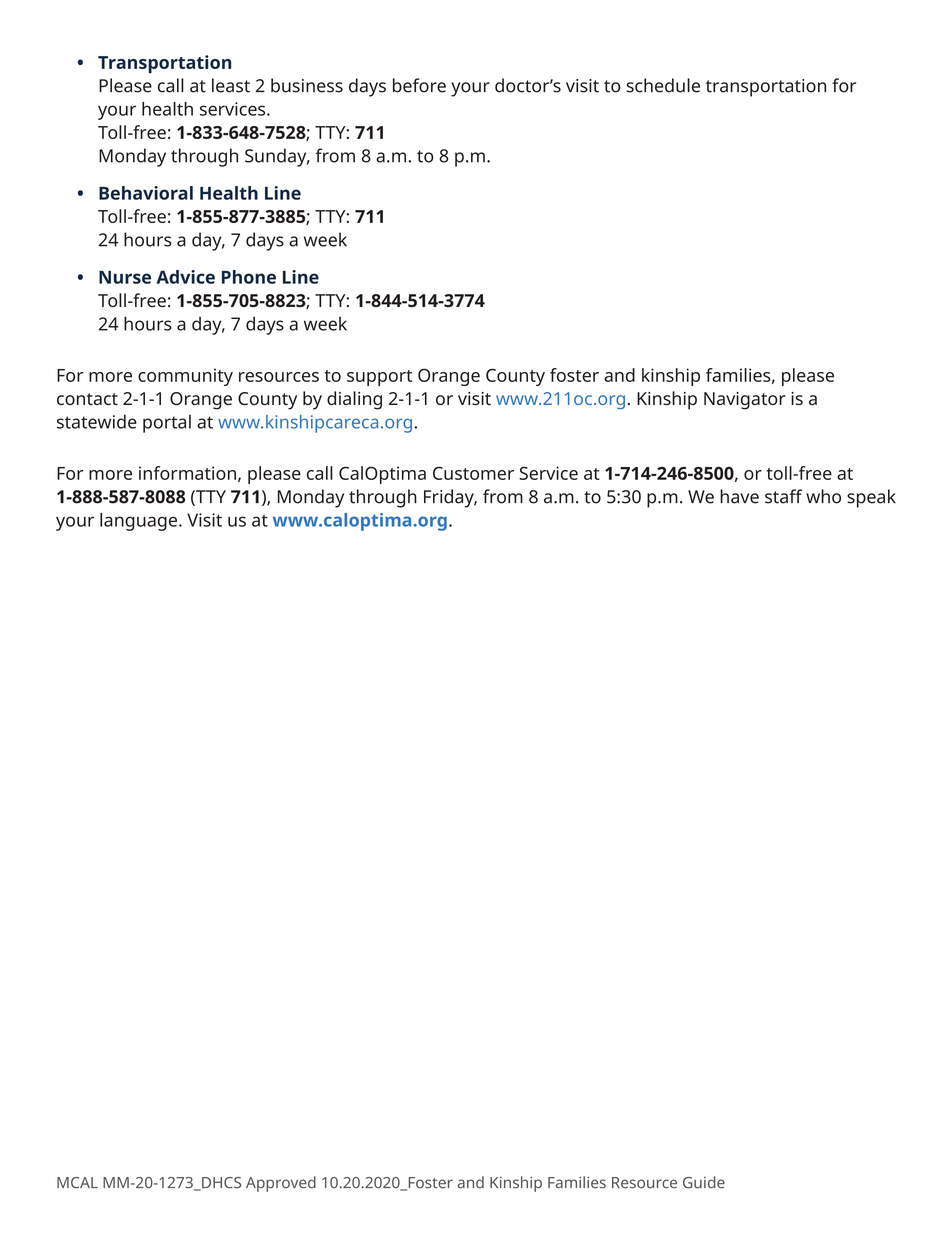 The image size is (952, 1233). I want to click on who, so click(823, 496).
